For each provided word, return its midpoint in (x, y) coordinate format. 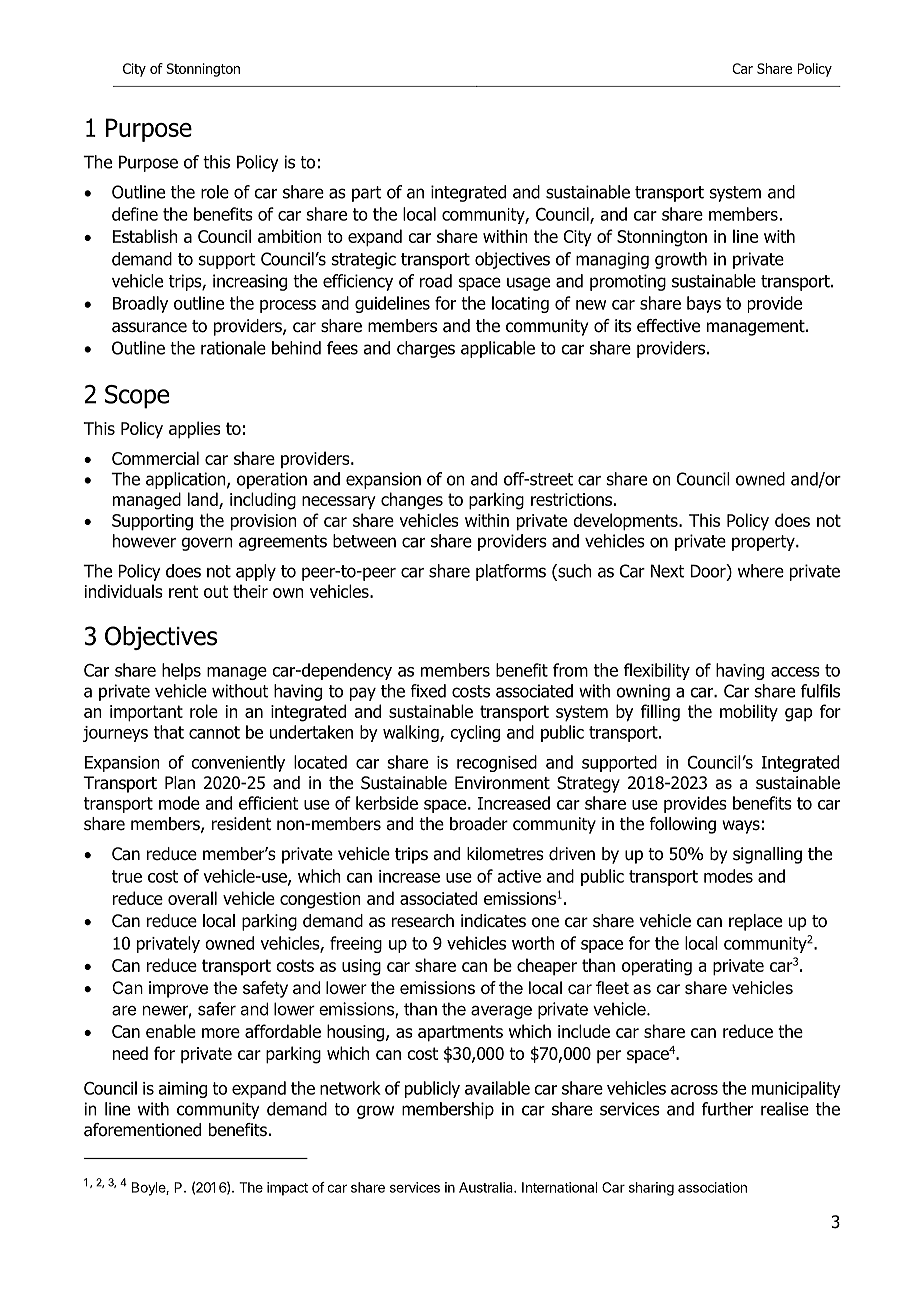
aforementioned (142, 1130)
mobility (749, 712)
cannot (214, 732)
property (764, 543)
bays (704, 304)
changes (412, 501)
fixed (428, 691)
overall (192, 898)
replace (755, 922)
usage (528, 284)
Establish (145, 236)
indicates (493, 921)
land (204, 500)
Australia (487, 1187)
